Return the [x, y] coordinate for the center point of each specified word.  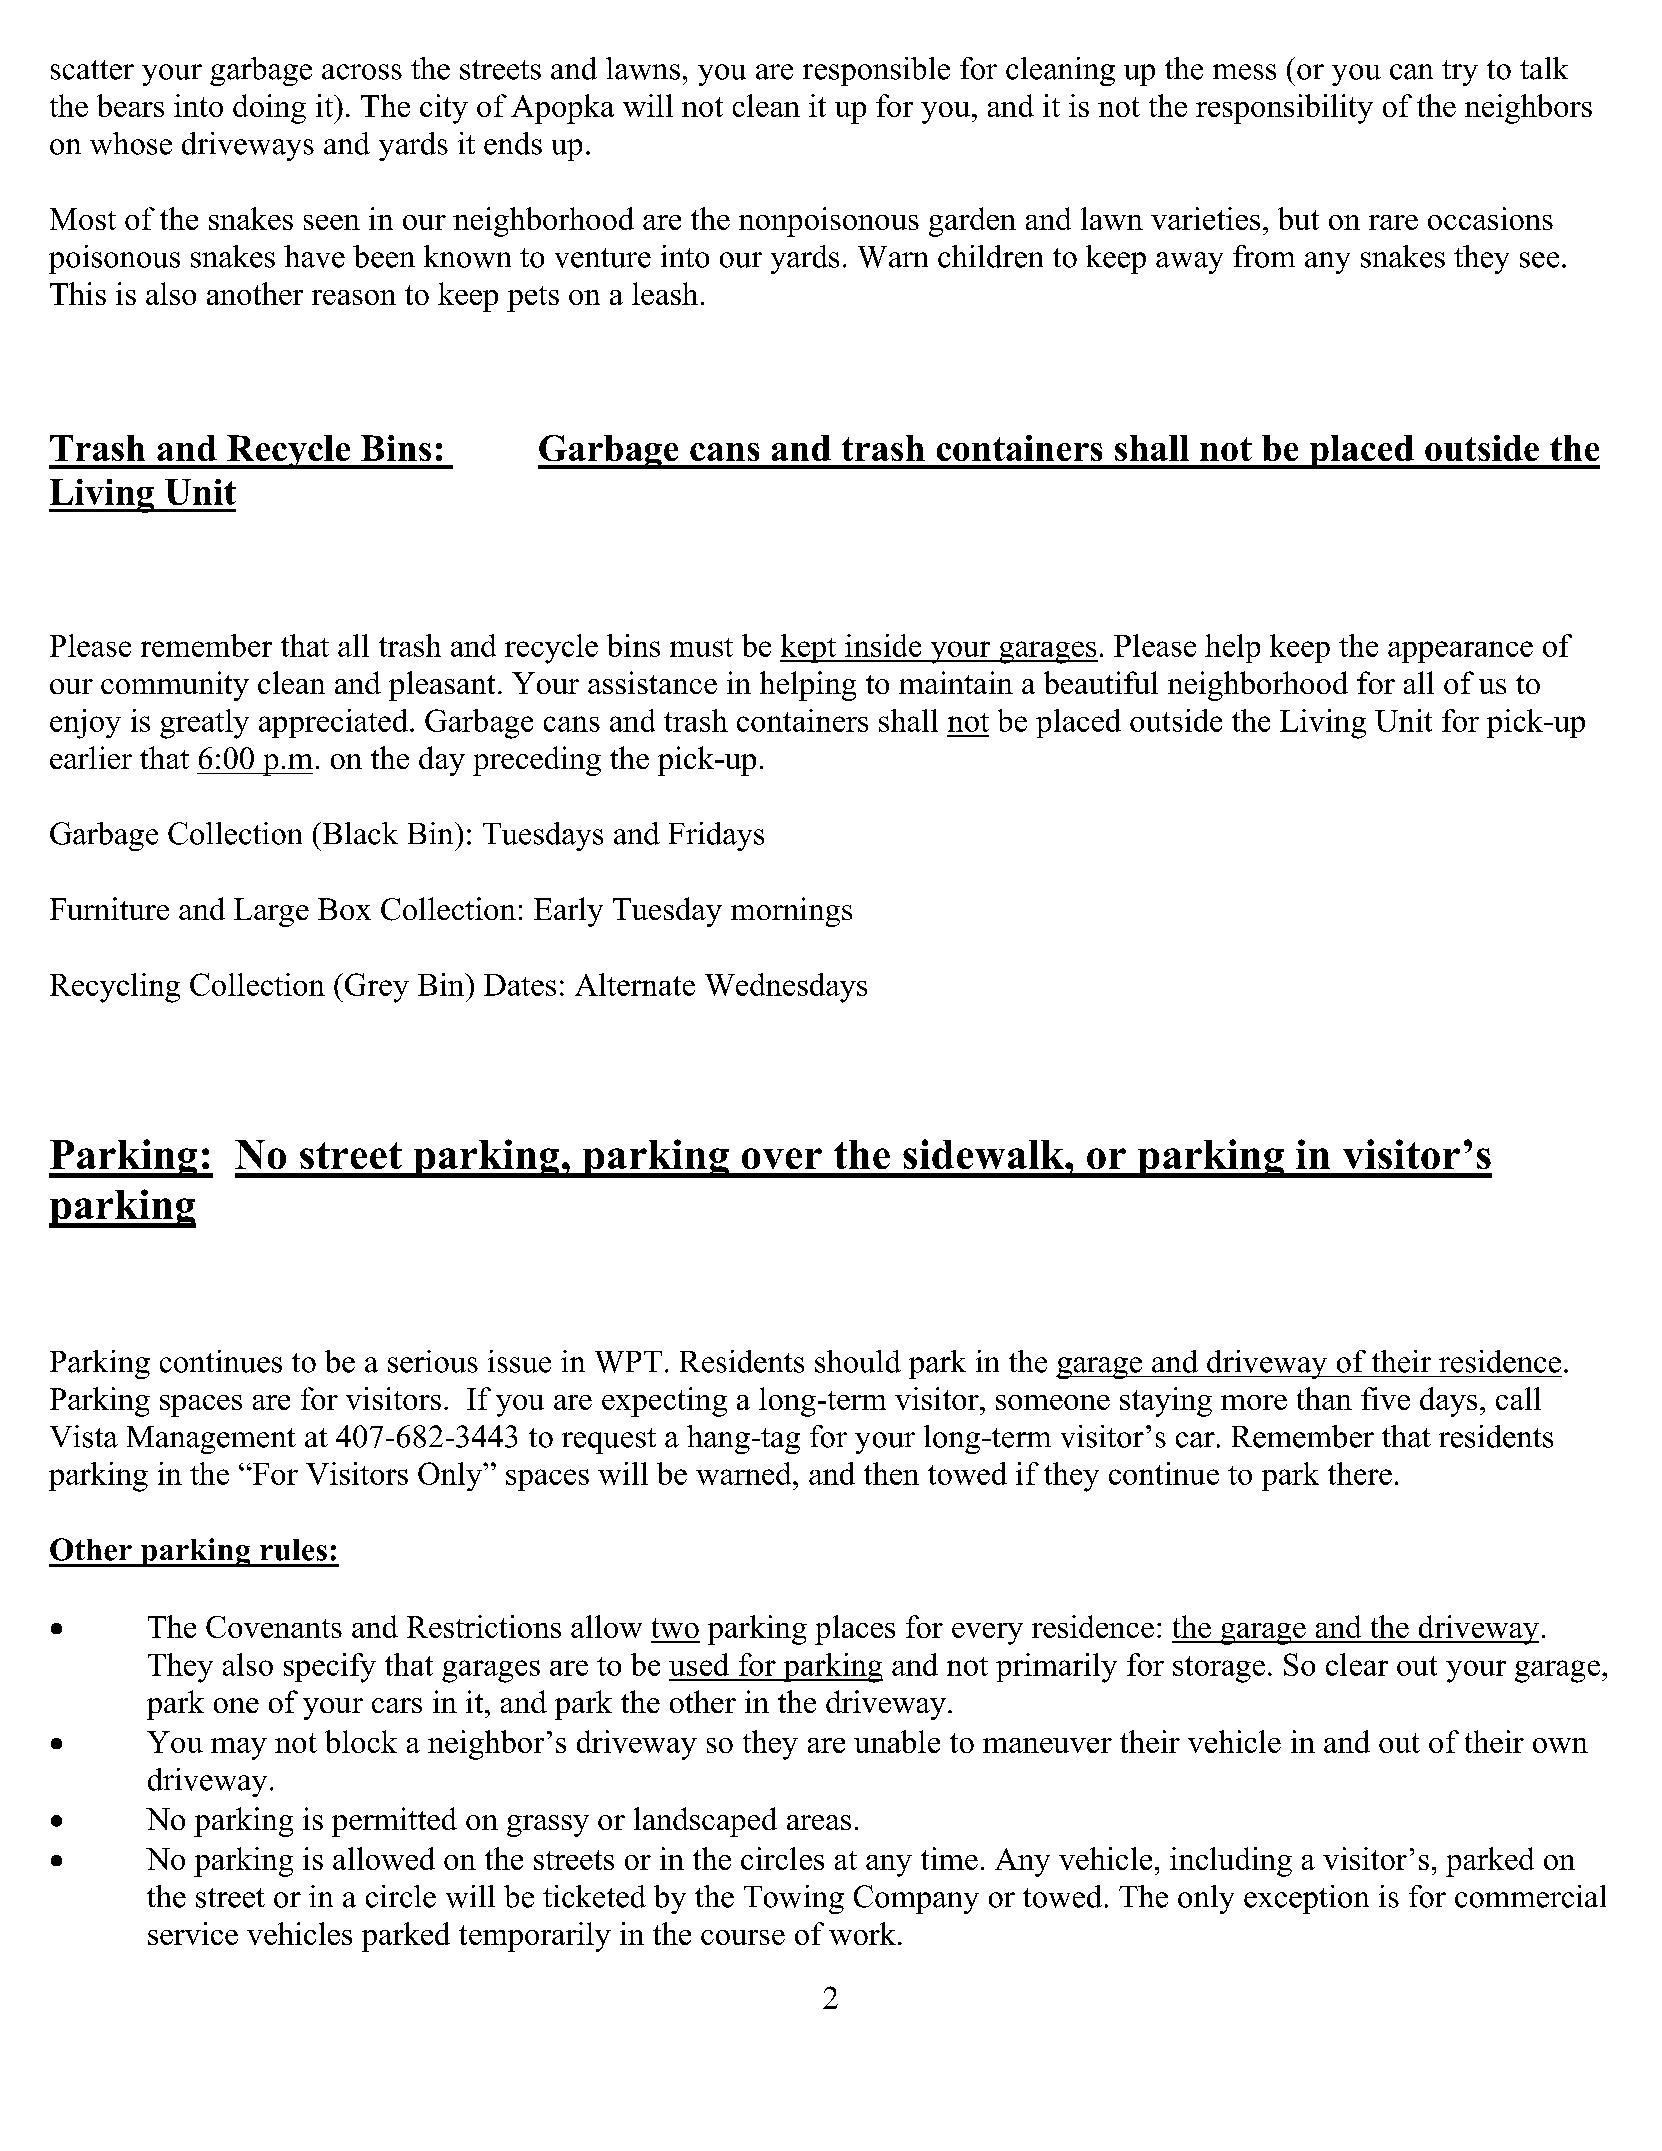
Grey [375, 988]
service [193, 1933]
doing [269, 109]
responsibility [1284, 109]
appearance [1460, 652]
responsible [876, 71]
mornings [791, 912]
